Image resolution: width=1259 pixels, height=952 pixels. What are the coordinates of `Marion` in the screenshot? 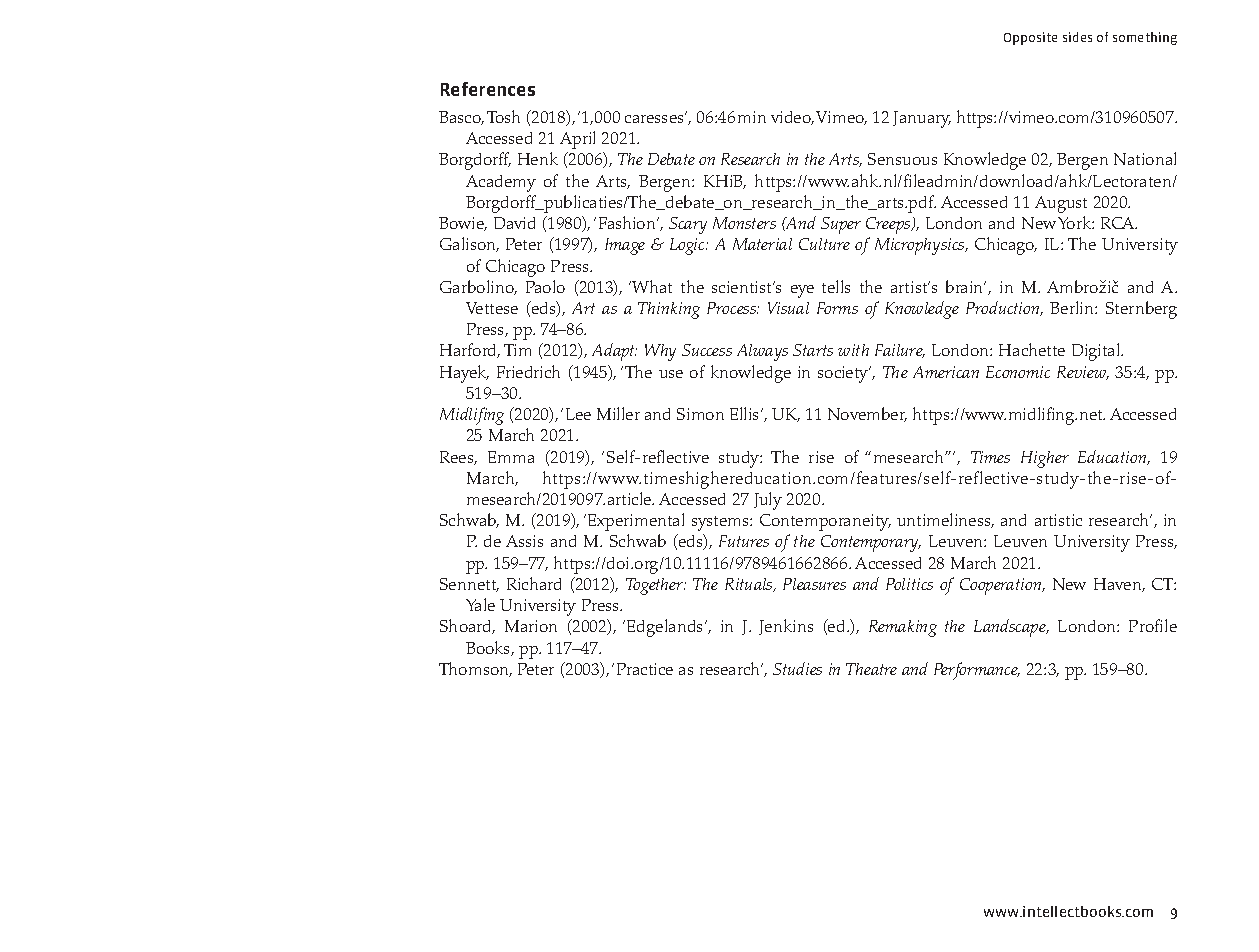 It's located at (531, 626).
